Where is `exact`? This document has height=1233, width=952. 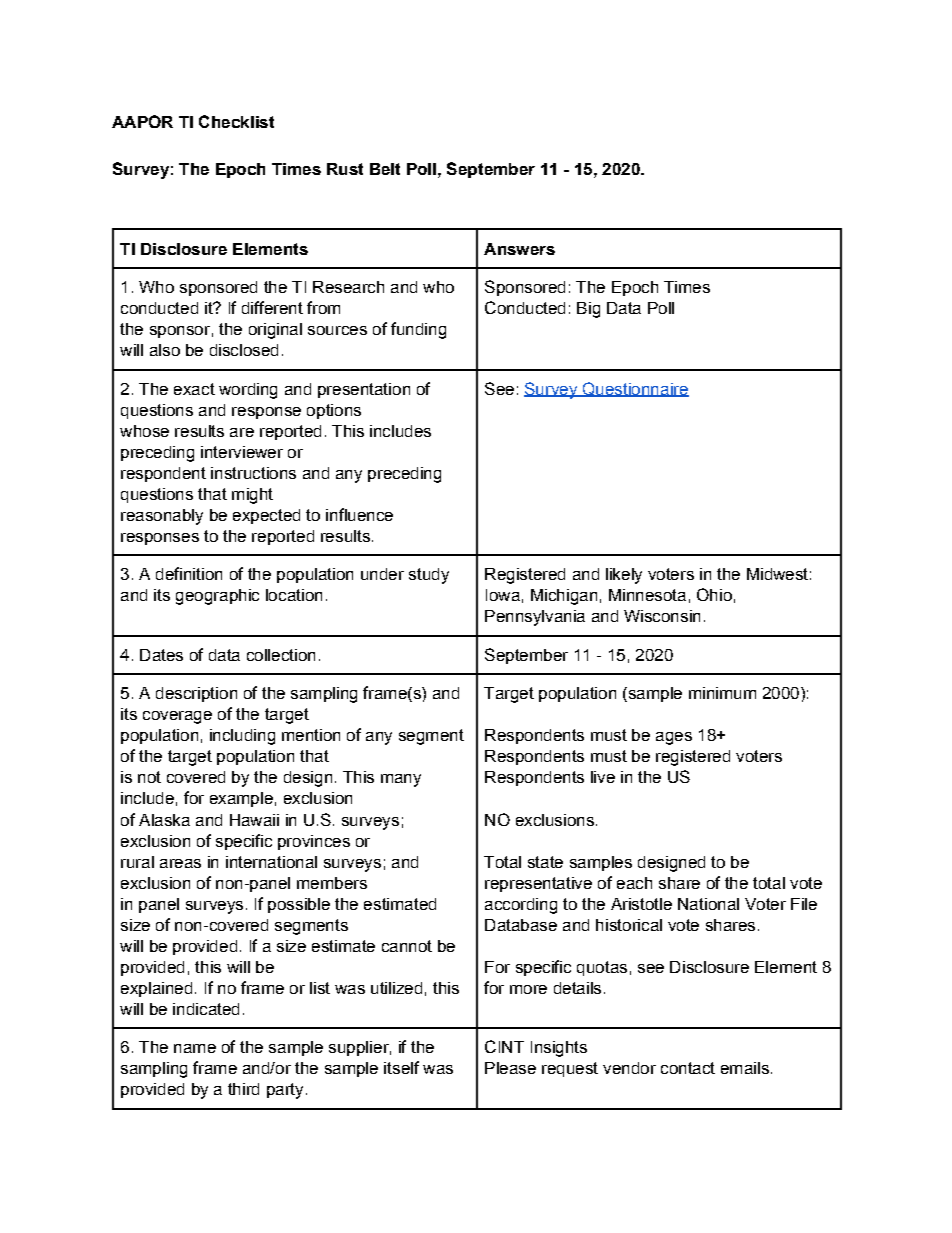
exact is located at coordinates (194, 389).
